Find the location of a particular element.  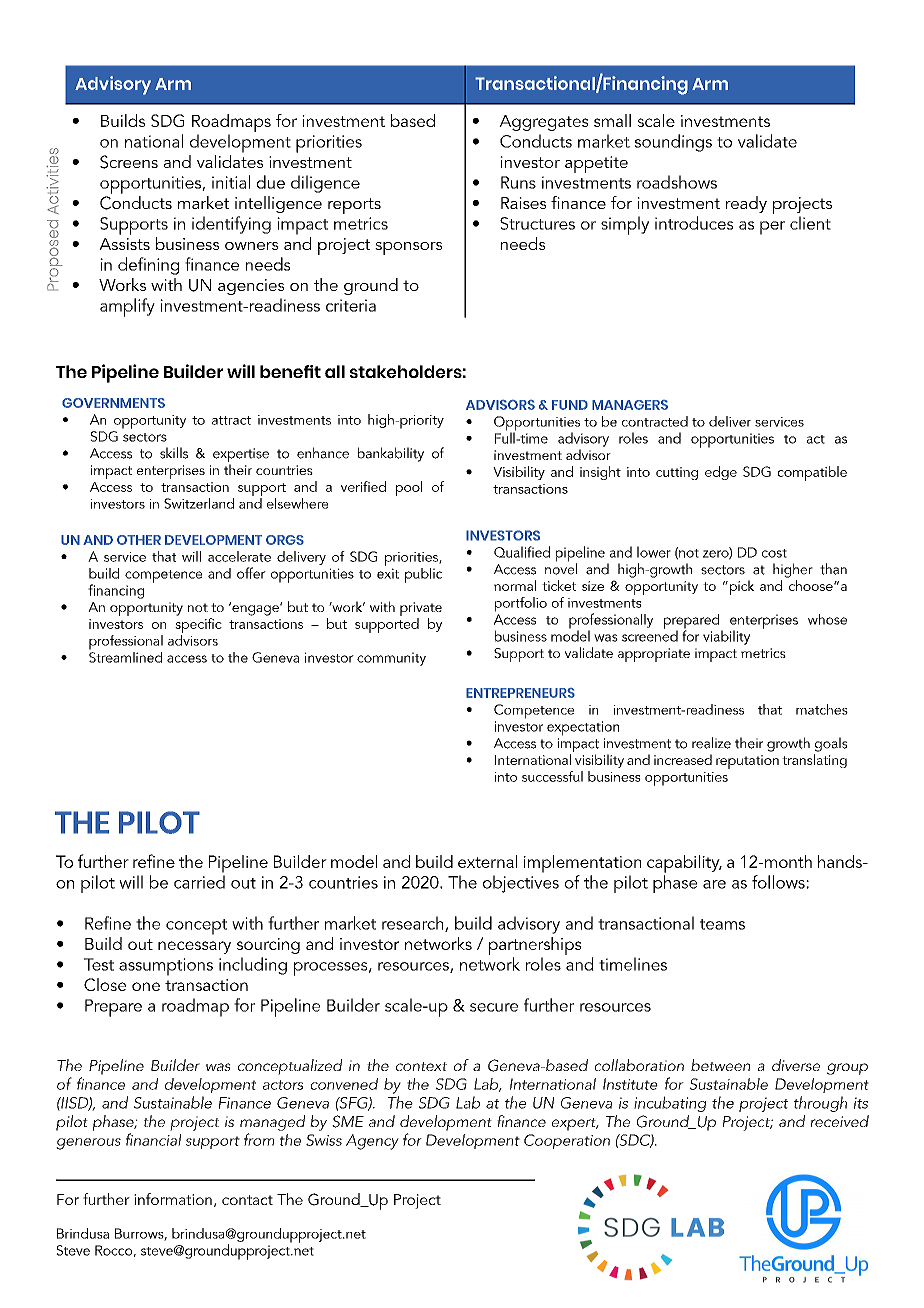

pool is located at coordinates (409, 488).
